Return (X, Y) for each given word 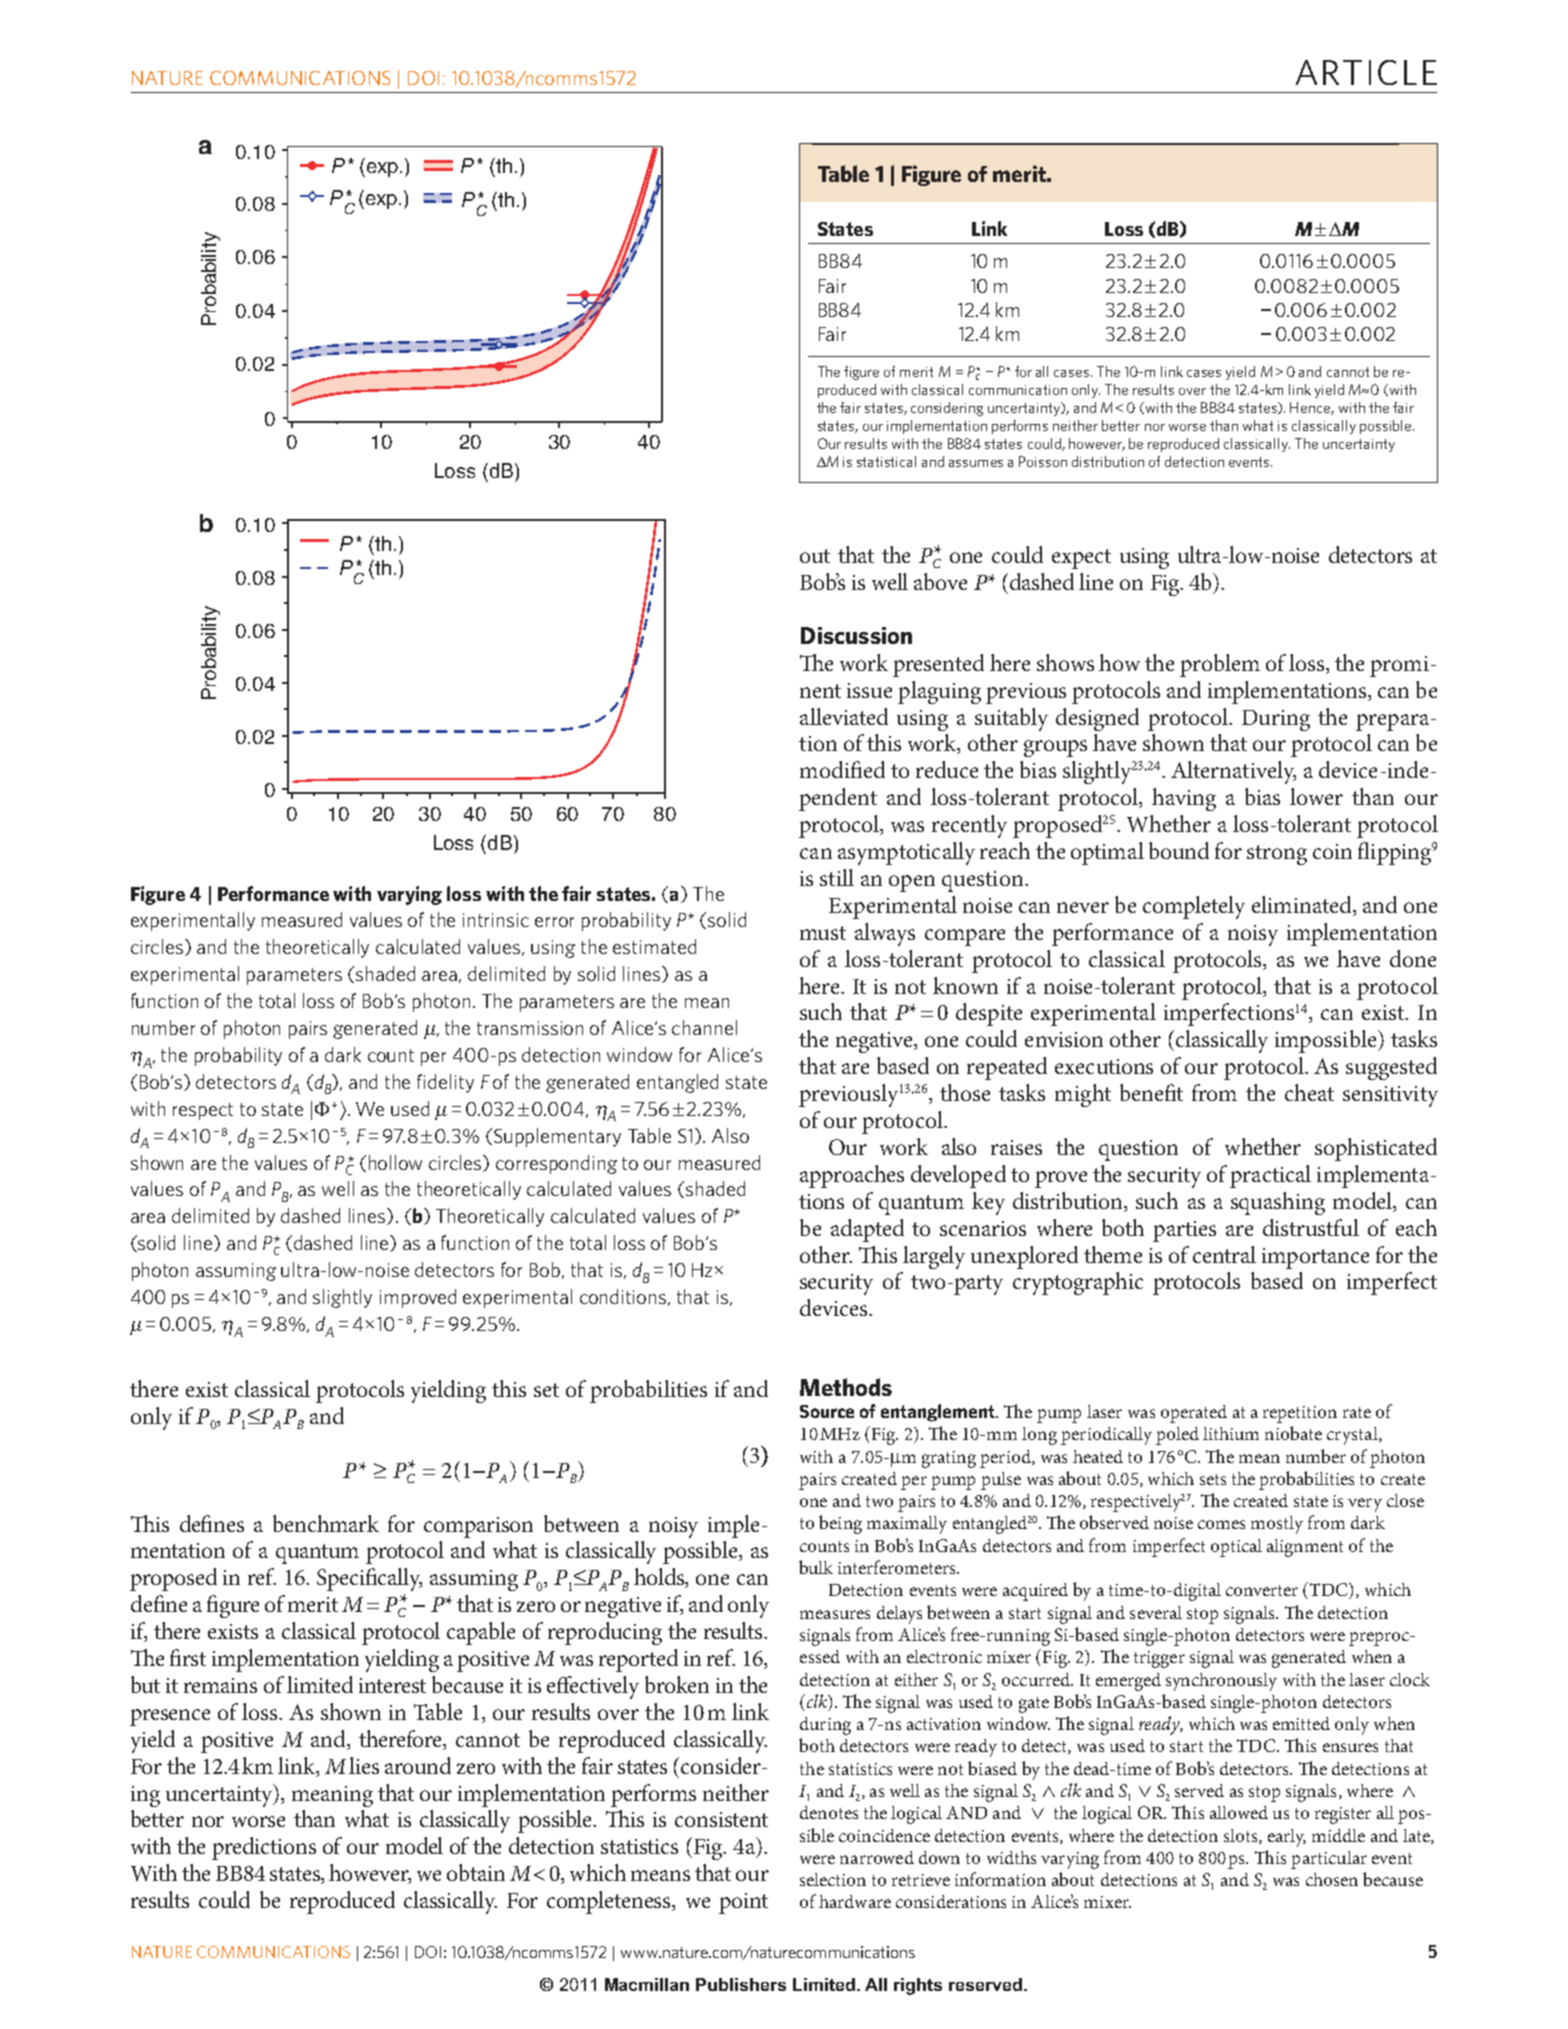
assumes (976, 463)
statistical (886, 461)
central (1224, 1254)
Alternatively (1233, 772)
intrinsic (496, 920)
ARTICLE (1366, 72)
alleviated (844, 716)
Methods (846, 1387)
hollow (395, 1162)
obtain (476, 1872)
